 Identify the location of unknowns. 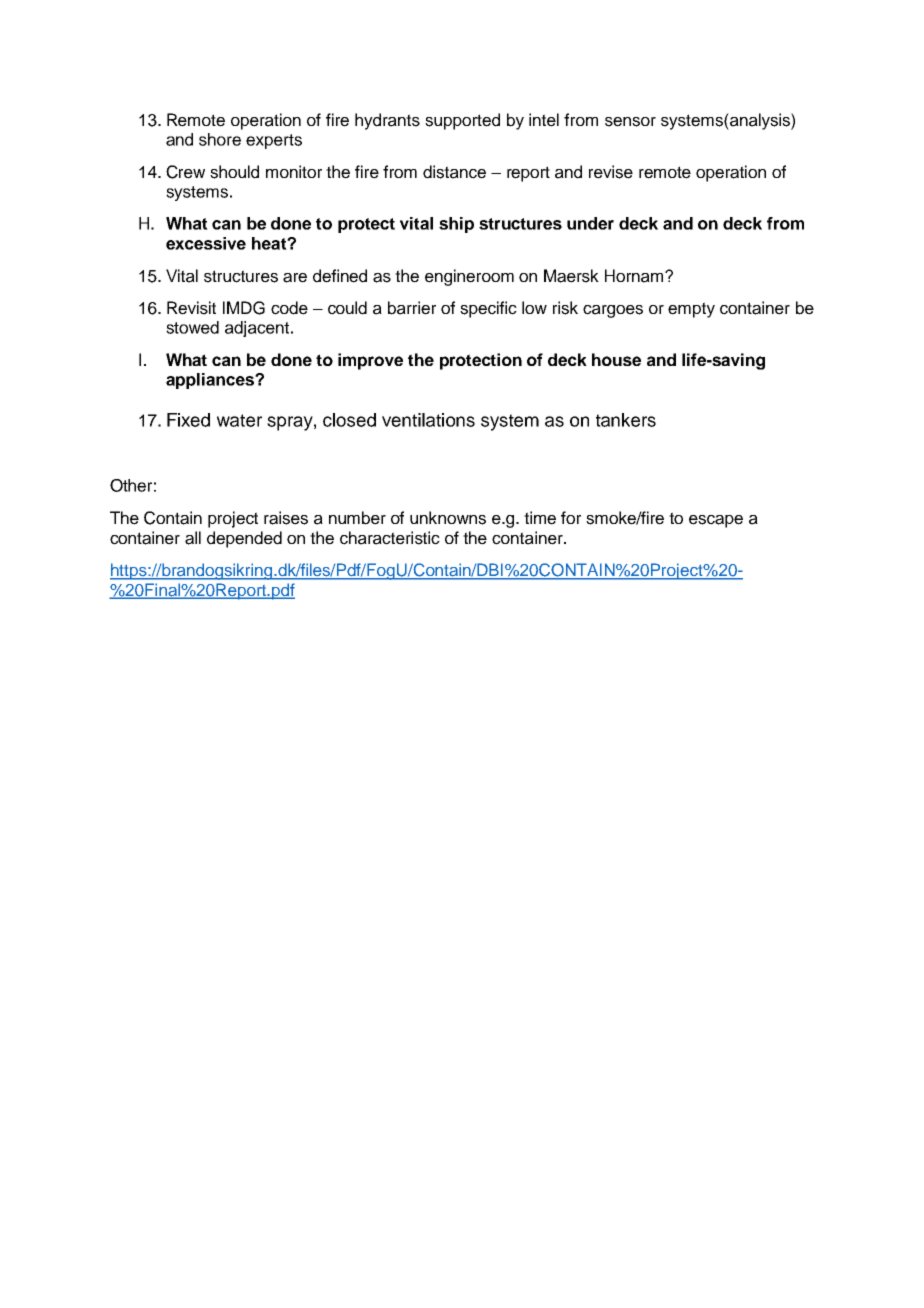
(448, 518).
